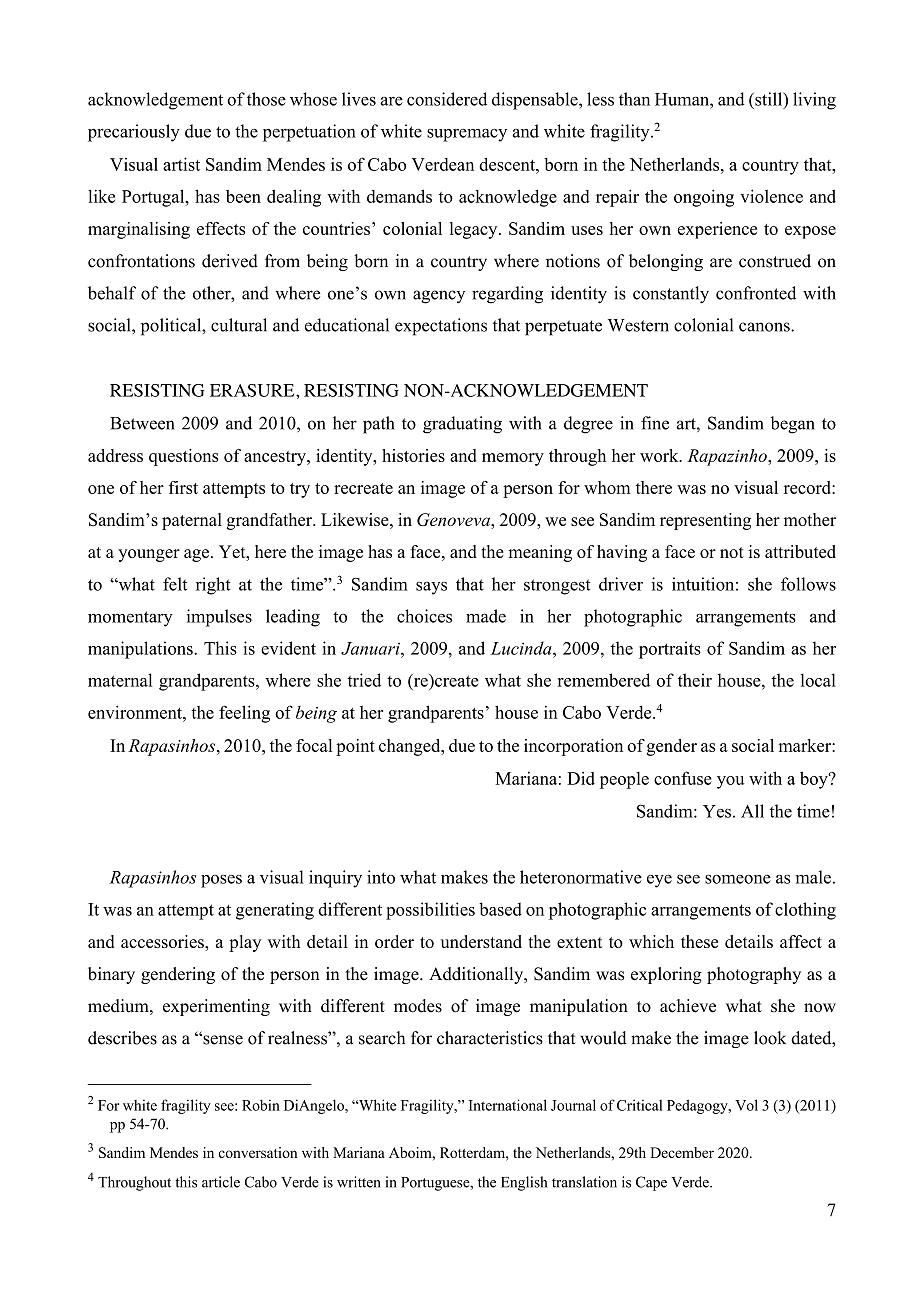 The width and height of the page is (924, 1308). I want to click on their, so click(695, 680).
